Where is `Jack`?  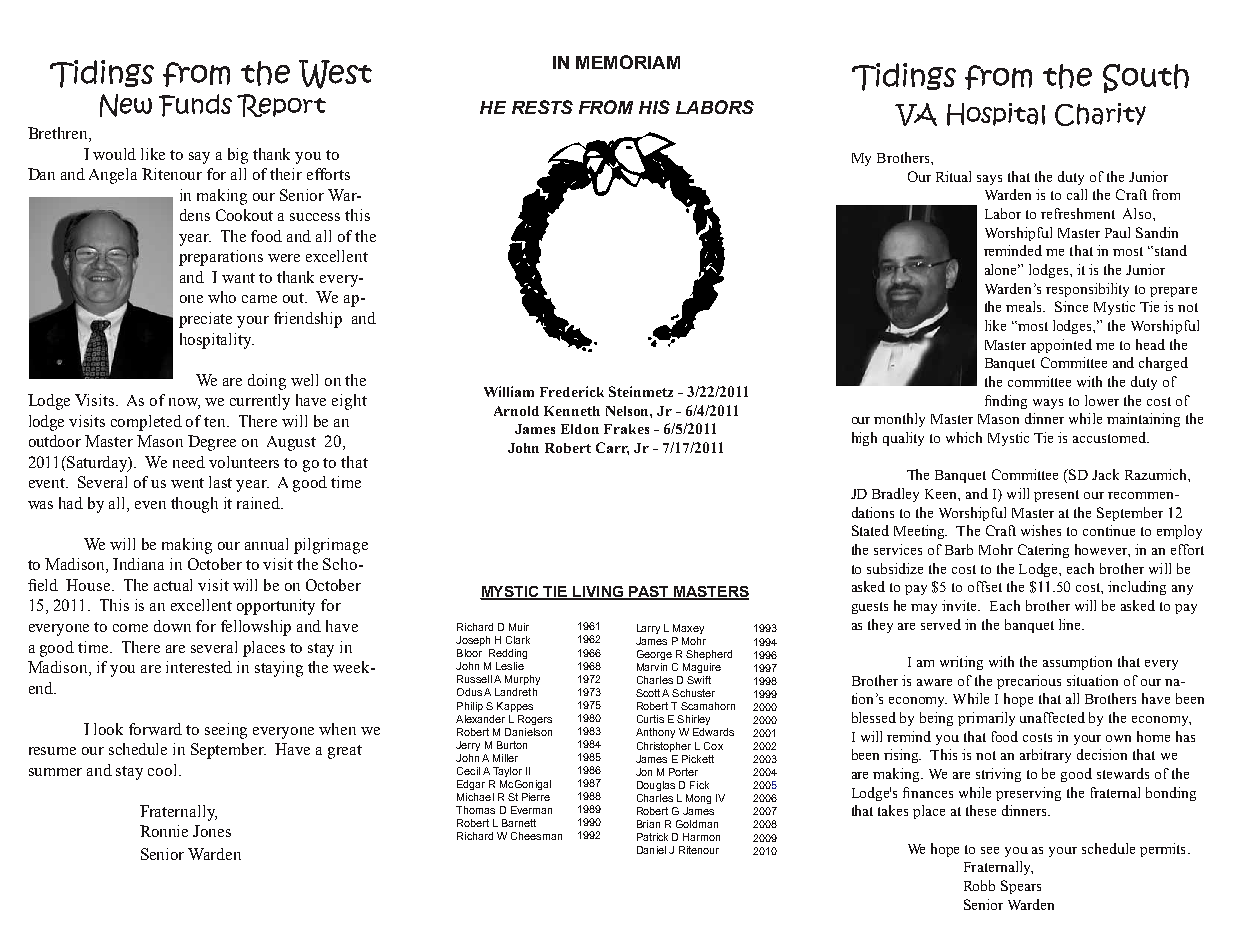
Jack is located at coordinates (1105, 474).
